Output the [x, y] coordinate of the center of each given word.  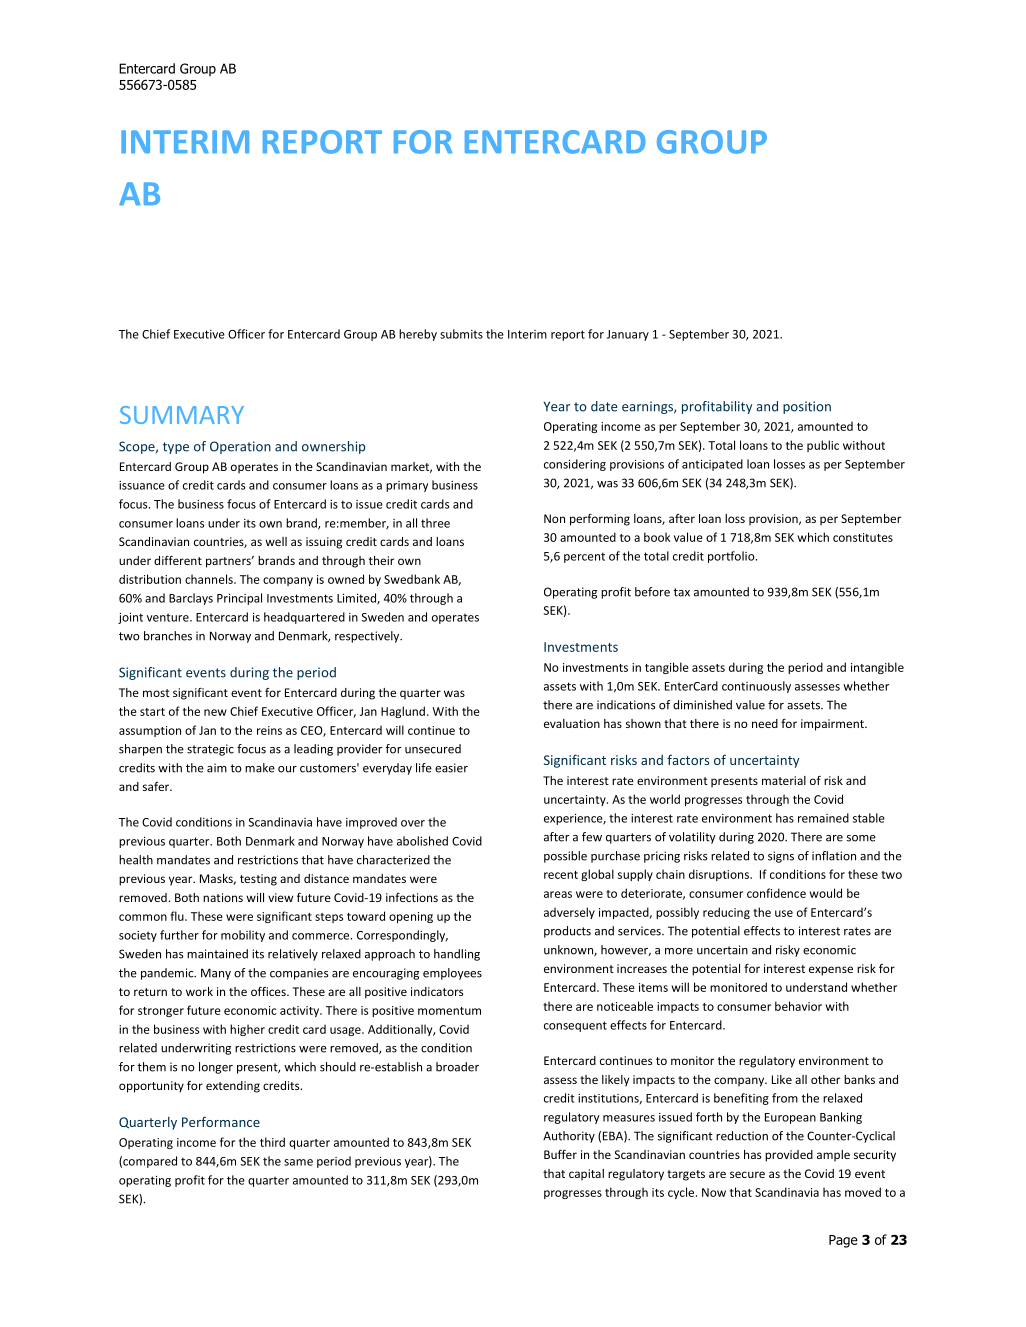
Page [843, 1241]
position [807, 407]
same [298, 1162]
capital [586, 1175]
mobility [243, 936]
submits [461, 334]
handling [457, 955]
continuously [756, 687]
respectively [368, 637]
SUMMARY [182, 415]
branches [168, 636]
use [784, 913]
